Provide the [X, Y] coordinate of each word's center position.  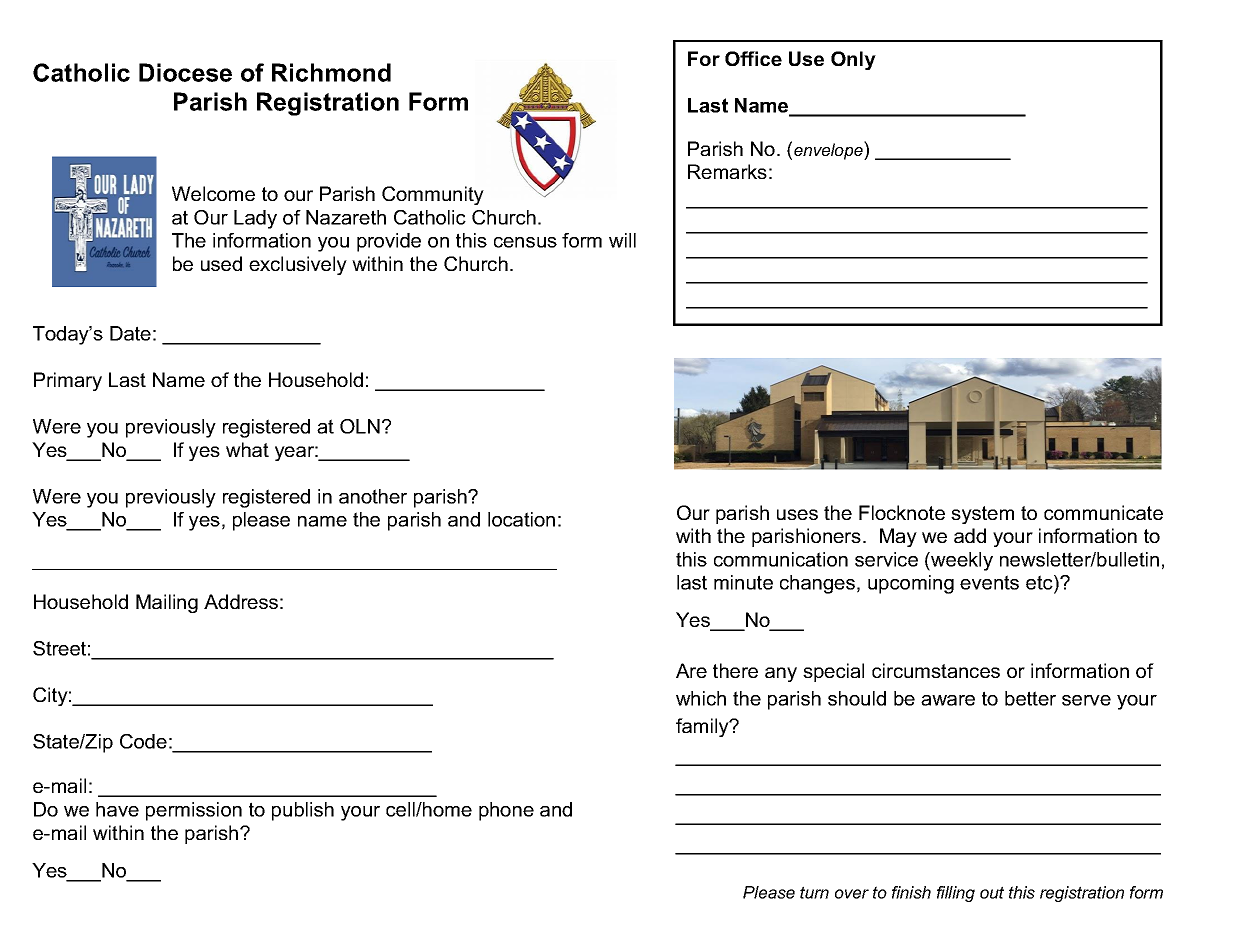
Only [853, 60]
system [982, 515]
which [701, 698]
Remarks [727, 171]
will [622, 240]
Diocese [185, 72]
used [221, 263]
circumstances [936, 670]
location [521, 519]
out [992, 892]
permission [194, 811]
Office [753, 58]
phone [506, 811]
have [117, 809]
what [247, 449]
